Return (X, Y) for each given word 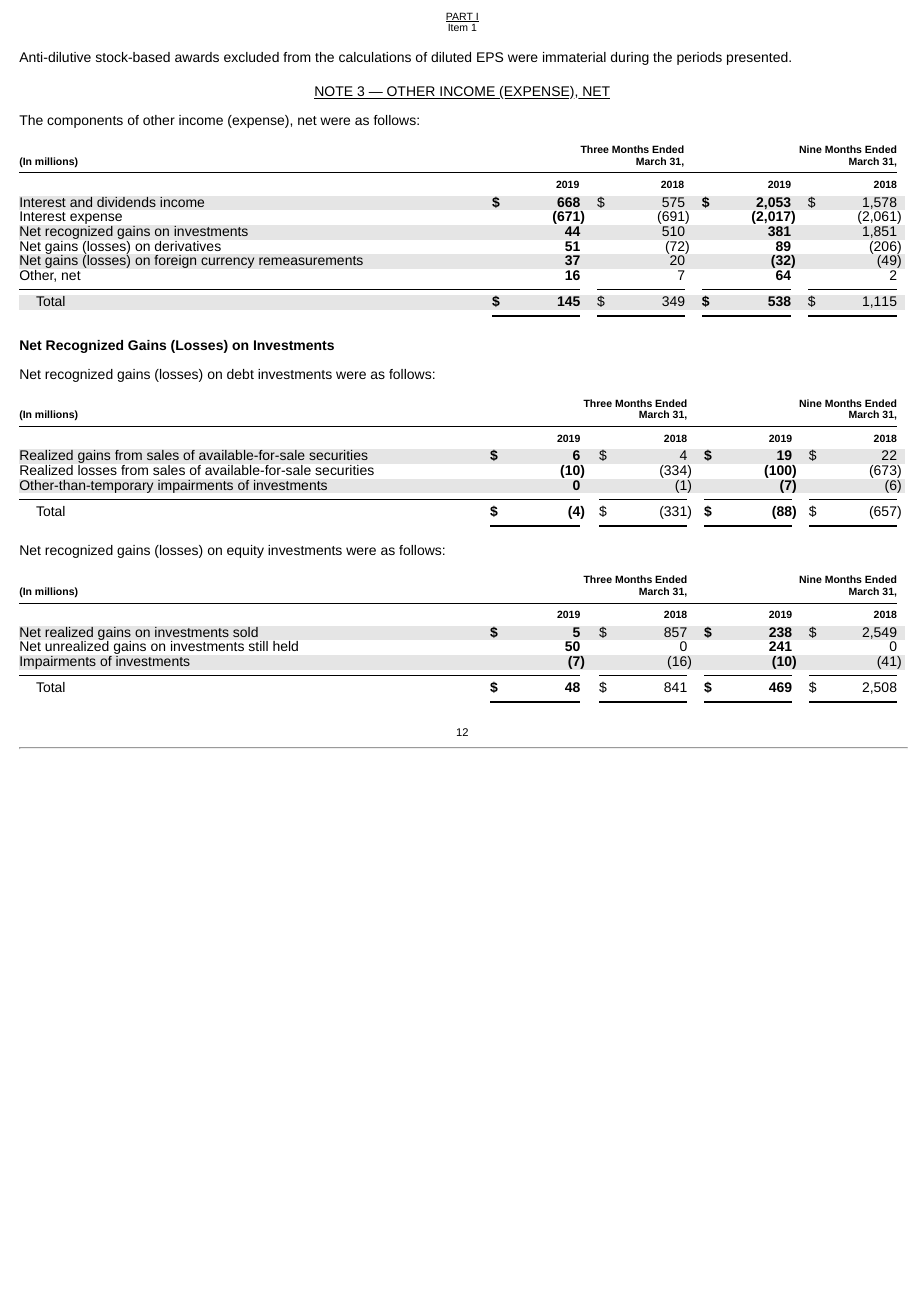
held (285, 646)
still (258, 646)
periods (699, 58)
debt (240, 374)
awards (197, 57)
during (630, 58)
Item (458, 27)
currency (227, 262)
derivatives (188, 246)
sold (245, 632)
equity (245, 551)
